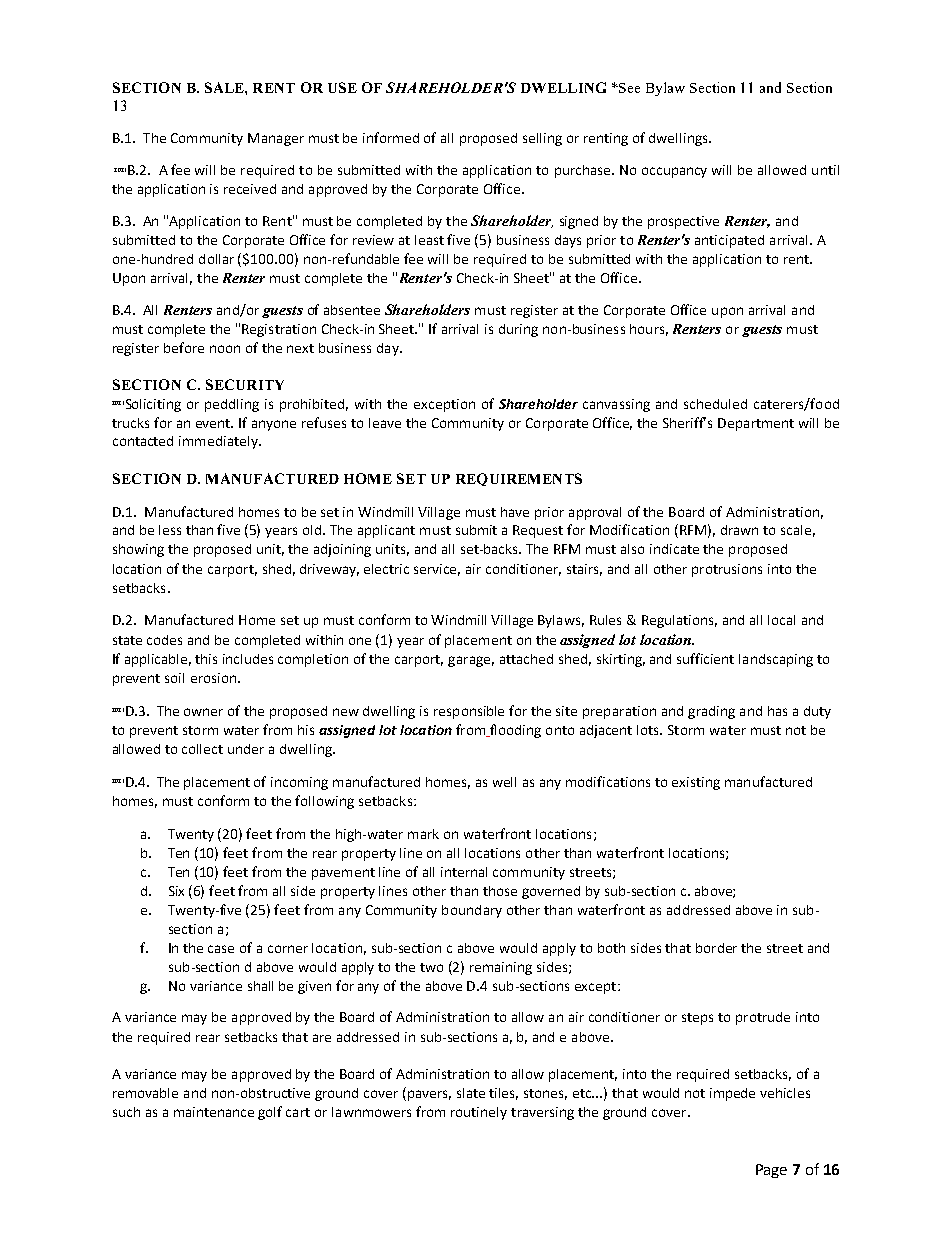 The image size is (952, 1233). Describe the element at coordinates (423, 834) in the screenshot. I see `mark` at that location.
